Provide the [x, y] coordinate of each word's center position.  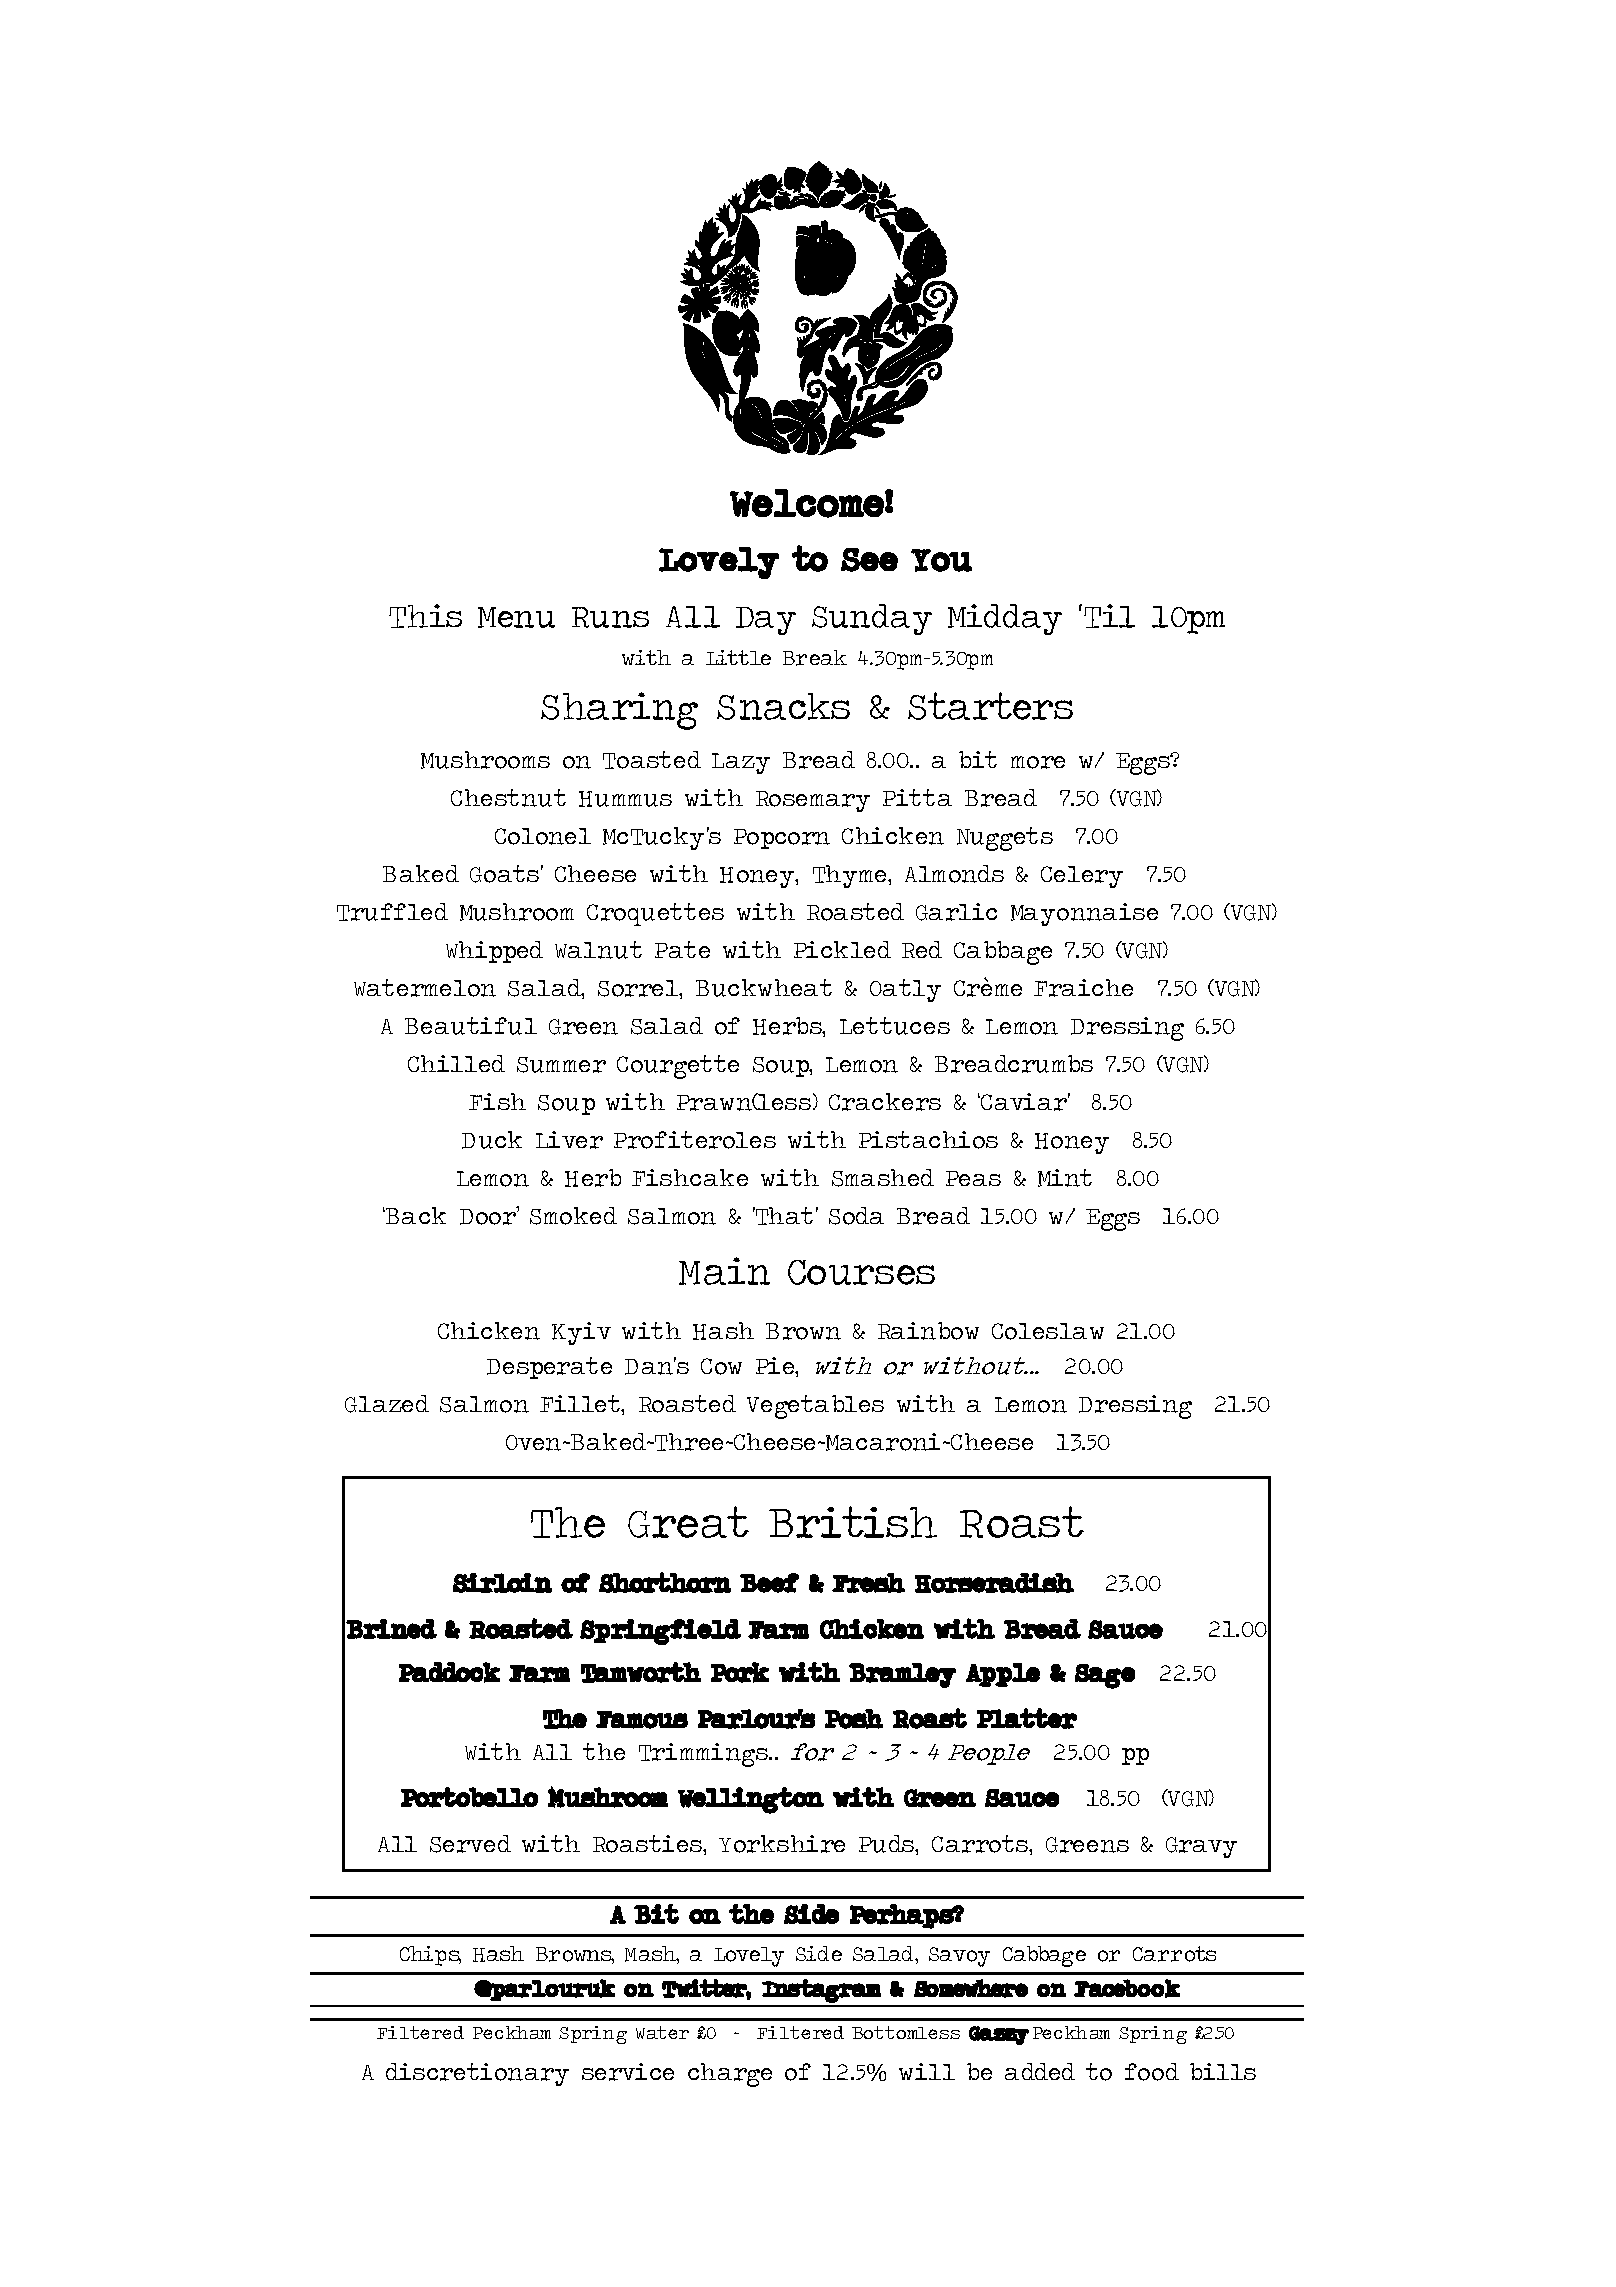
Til [1109, 616]
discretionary [477, 2074]
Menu [516, 617]
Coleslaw [1048, 1331]
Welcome [807, 503]
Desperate [549, 1368]
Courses [861, 1272]
